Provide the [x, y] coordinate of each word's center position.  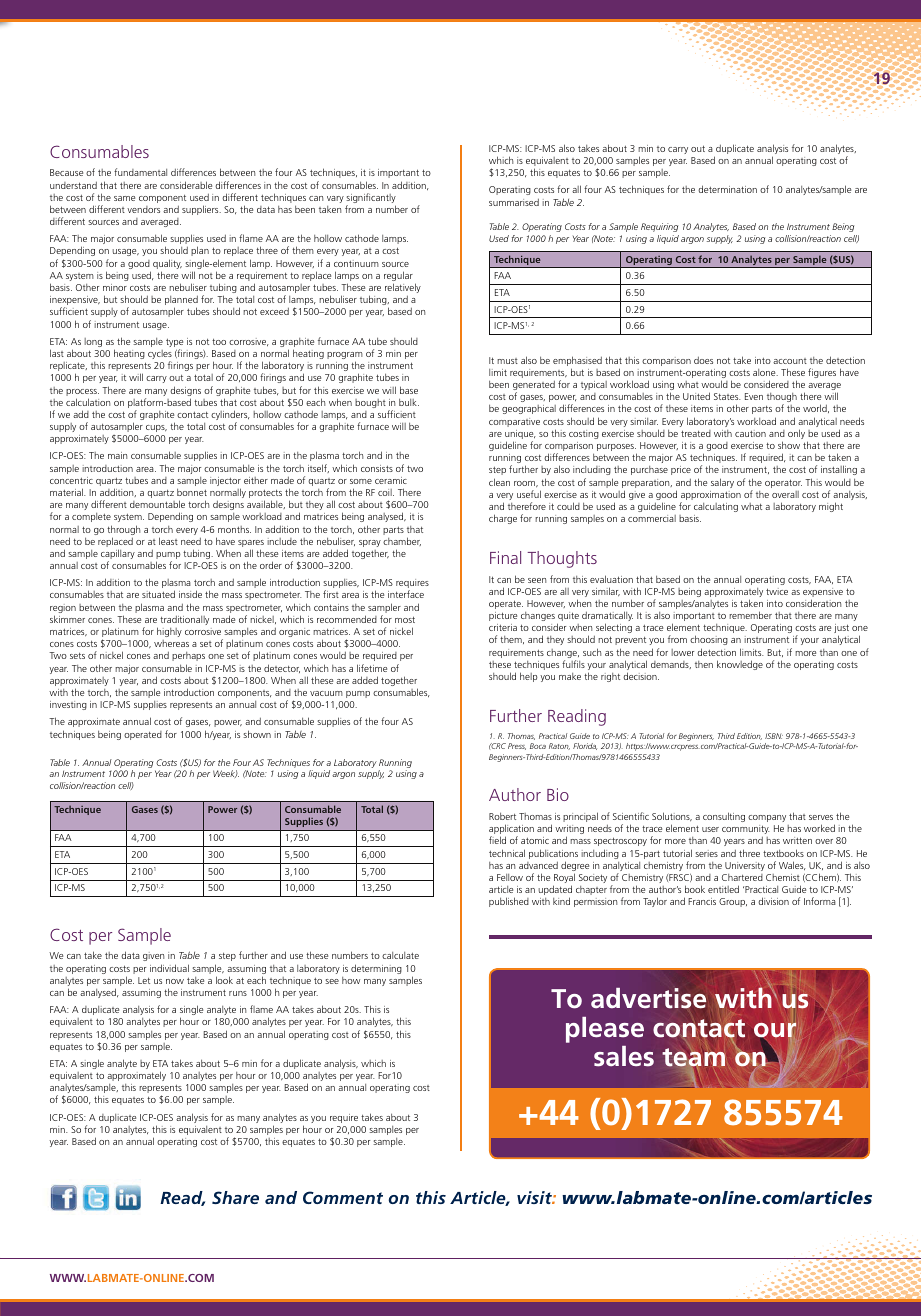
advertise [648, 998]
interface [406, 594]
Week [225, 774]
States [727, 396]
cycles [160, 356]
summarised [514, 202]
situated [158, 594]
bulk [409, 402]
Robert [502, 816]
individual [169, 968]
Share [235, 1197]
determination [727, 189]
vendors [143, 209]
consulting [724, 817]
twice [777, 591]
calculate [400, 955]
